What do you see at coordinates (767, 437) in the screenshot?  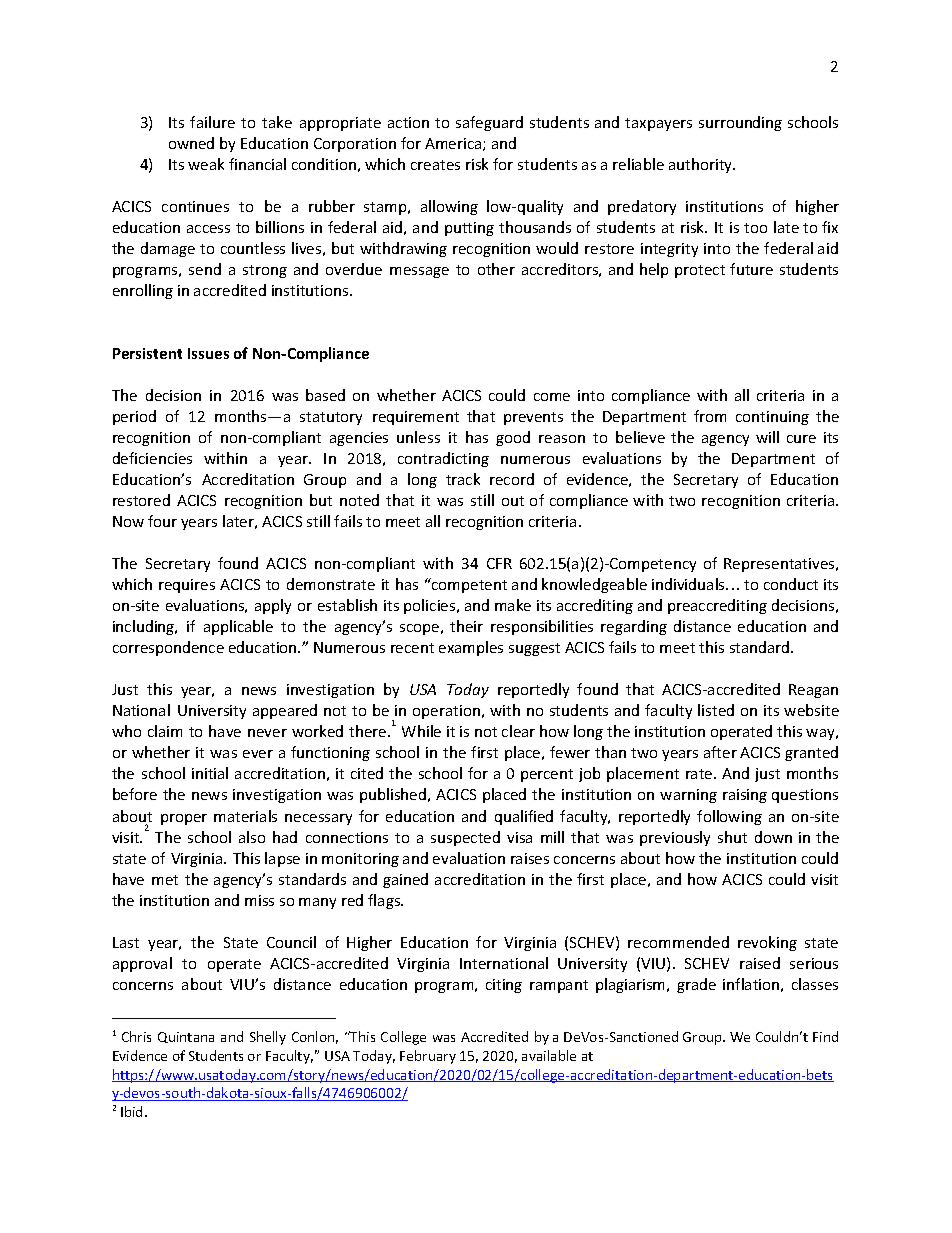 I see `will` at bounding box center [767, 437].
